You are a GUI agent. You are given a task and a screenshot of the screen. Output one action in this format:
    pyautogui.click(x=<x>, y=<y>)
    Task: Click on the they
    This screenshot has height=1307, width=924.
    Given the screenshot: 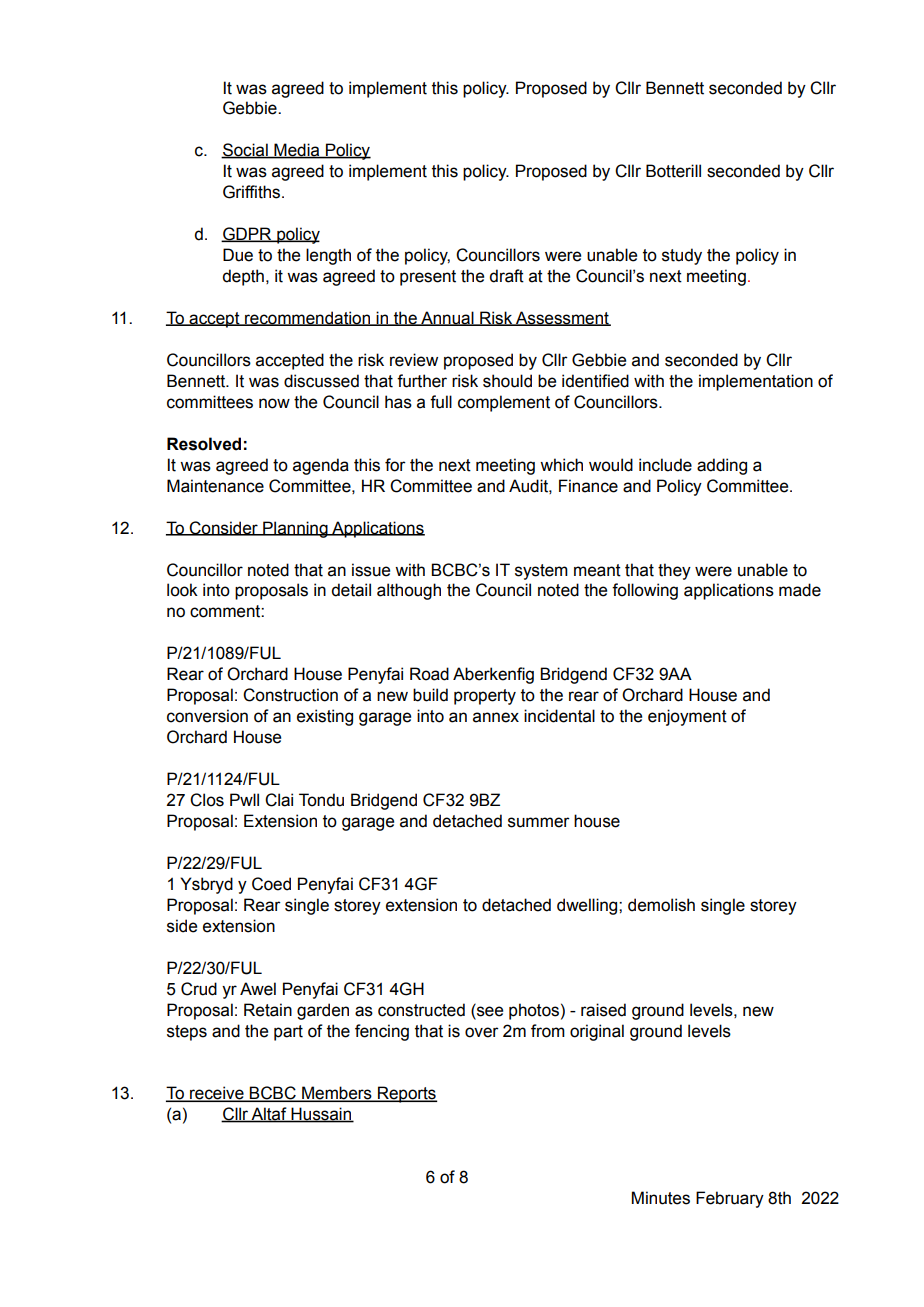 What is the action you would take?
    pyautogui.click(x=674, y=571)
